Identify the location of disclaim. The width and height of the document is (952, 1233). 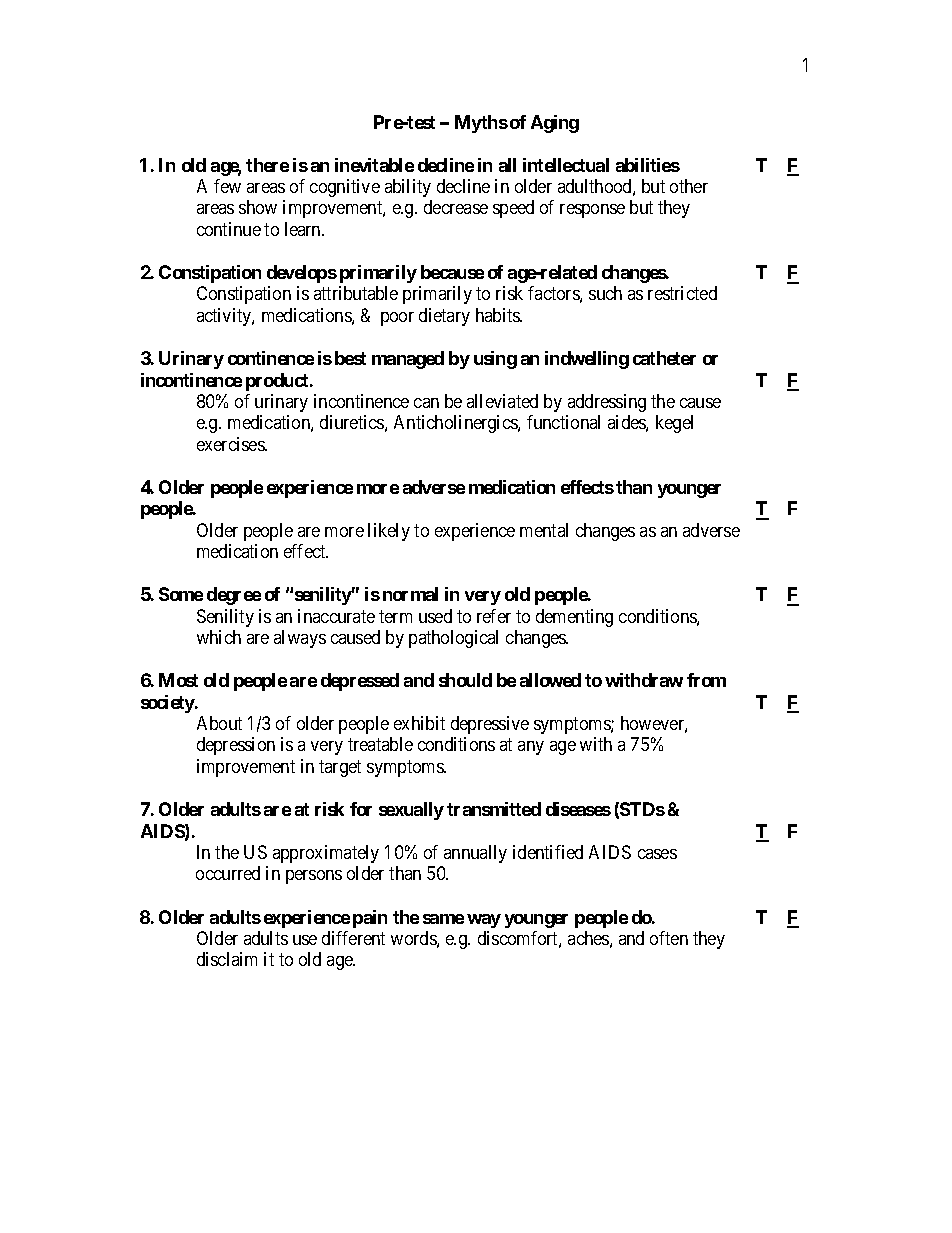
(227, 959).
